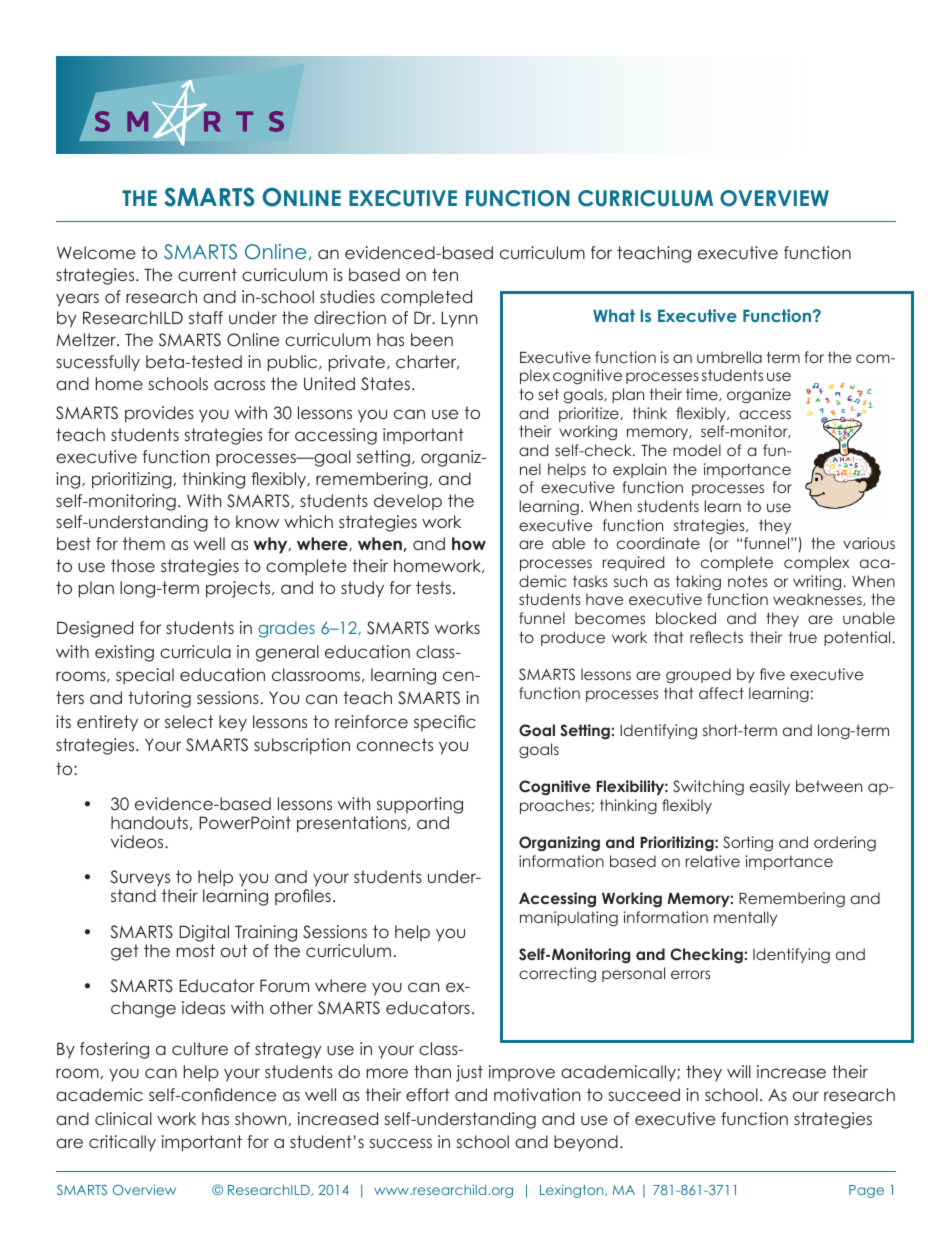  I want to click on Sorting, so click(748, 843).
